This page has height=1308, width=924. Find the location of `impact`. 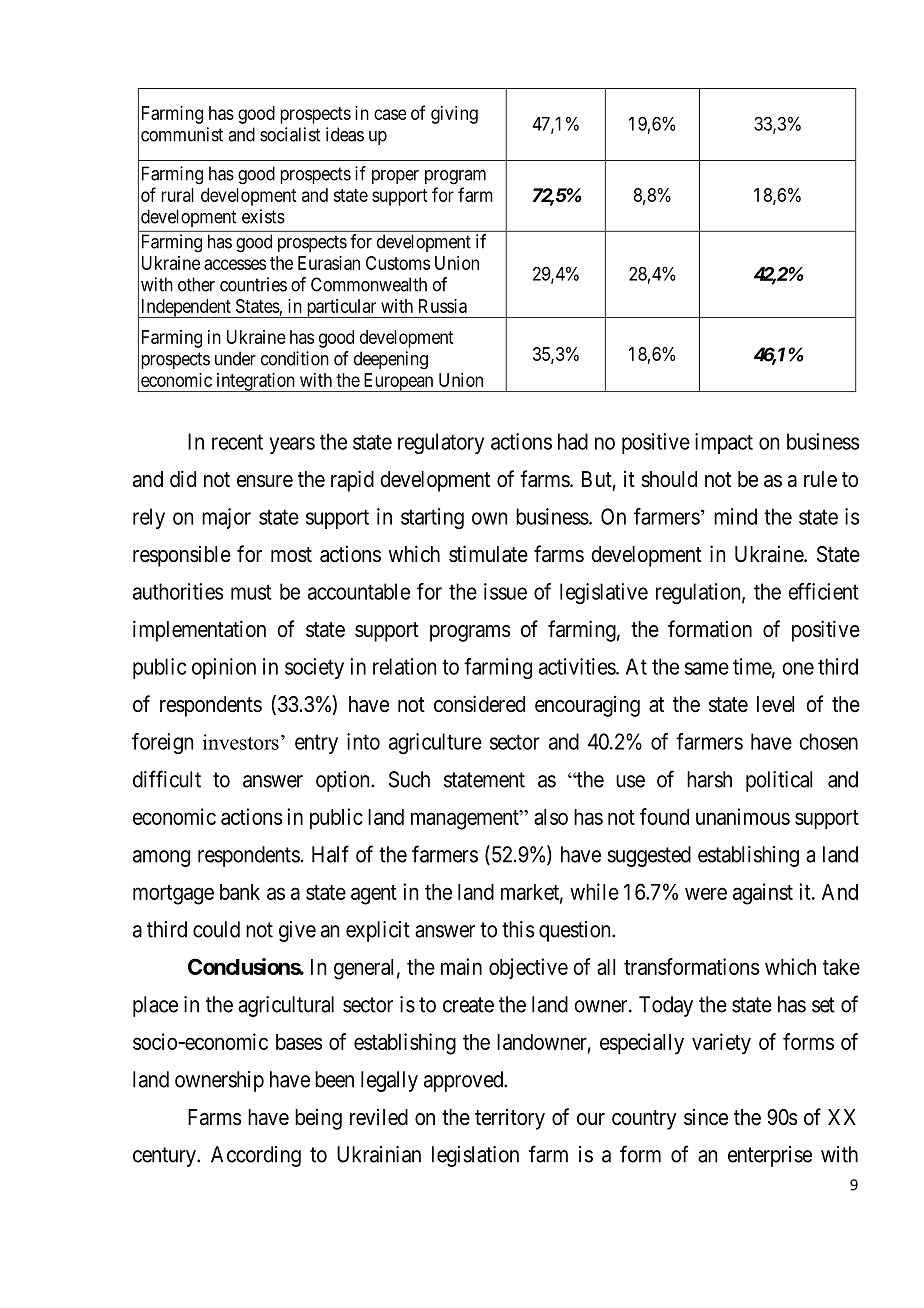

impact is located at coordinates (724, 443).
